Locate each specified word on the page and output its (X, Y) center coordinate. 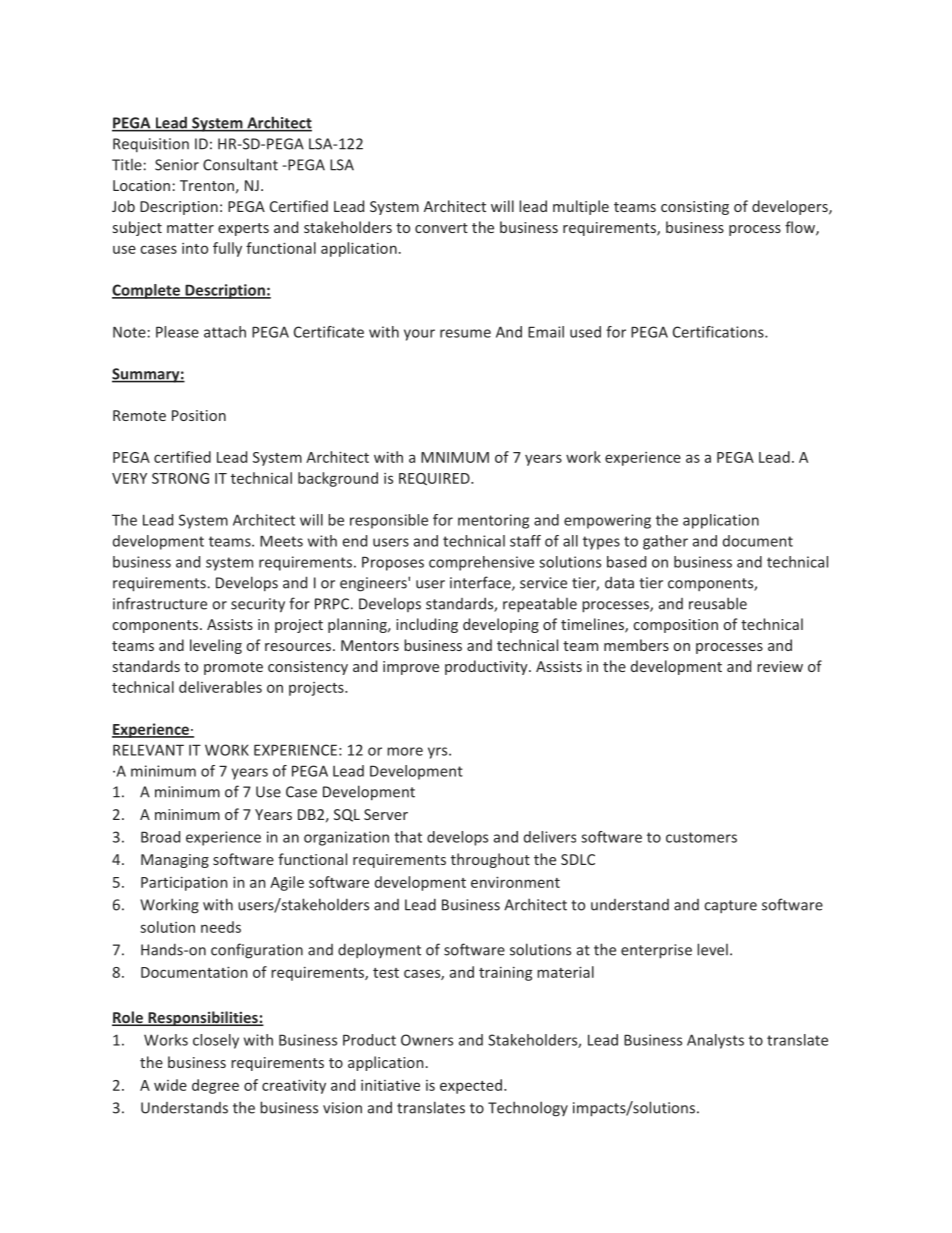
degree (215, 1086)
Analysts (715, 1041)
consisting (695, 208)
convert (441, 228)
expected (471, 1086)
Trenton (207, 185)
